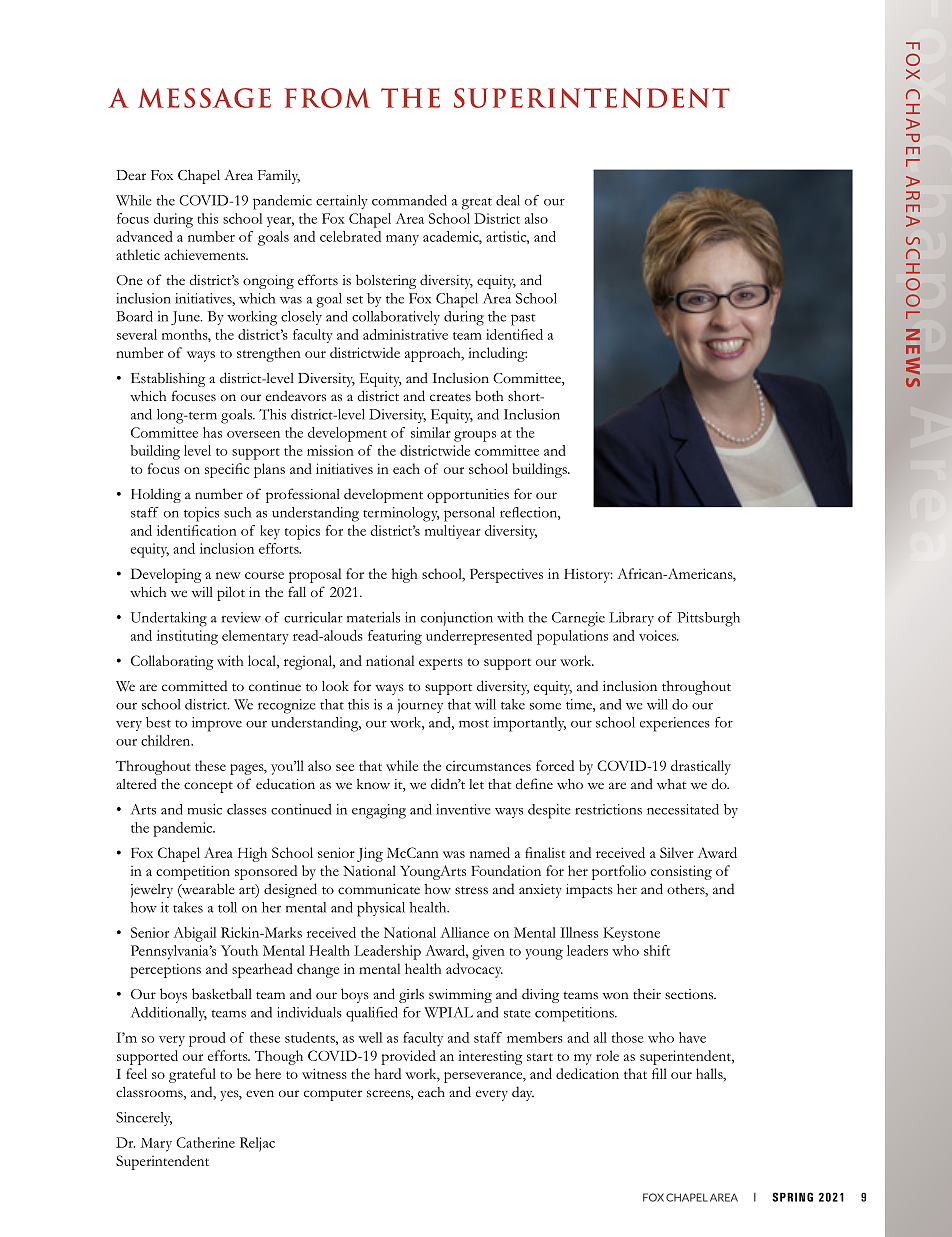 The width and height of the screenshot is (952, 1237). I want to click on consisting, so click(681, 872).
